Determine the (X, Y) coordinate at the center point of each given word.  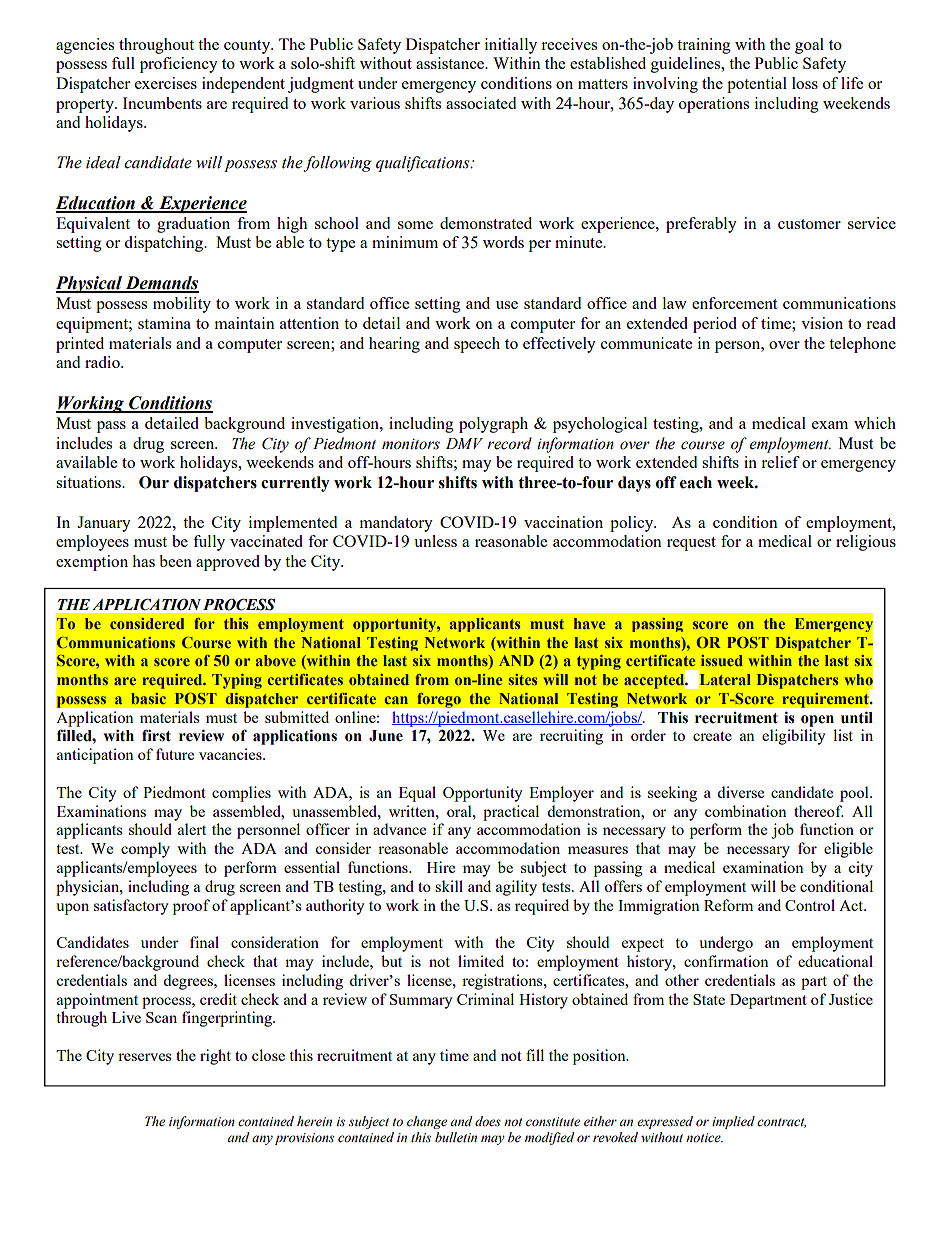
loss (805, 83)
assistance (451, 63)
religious (866, 543)
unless (435, 541)
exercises (166, 83)
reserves (144, 1057)
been (175, 561)
